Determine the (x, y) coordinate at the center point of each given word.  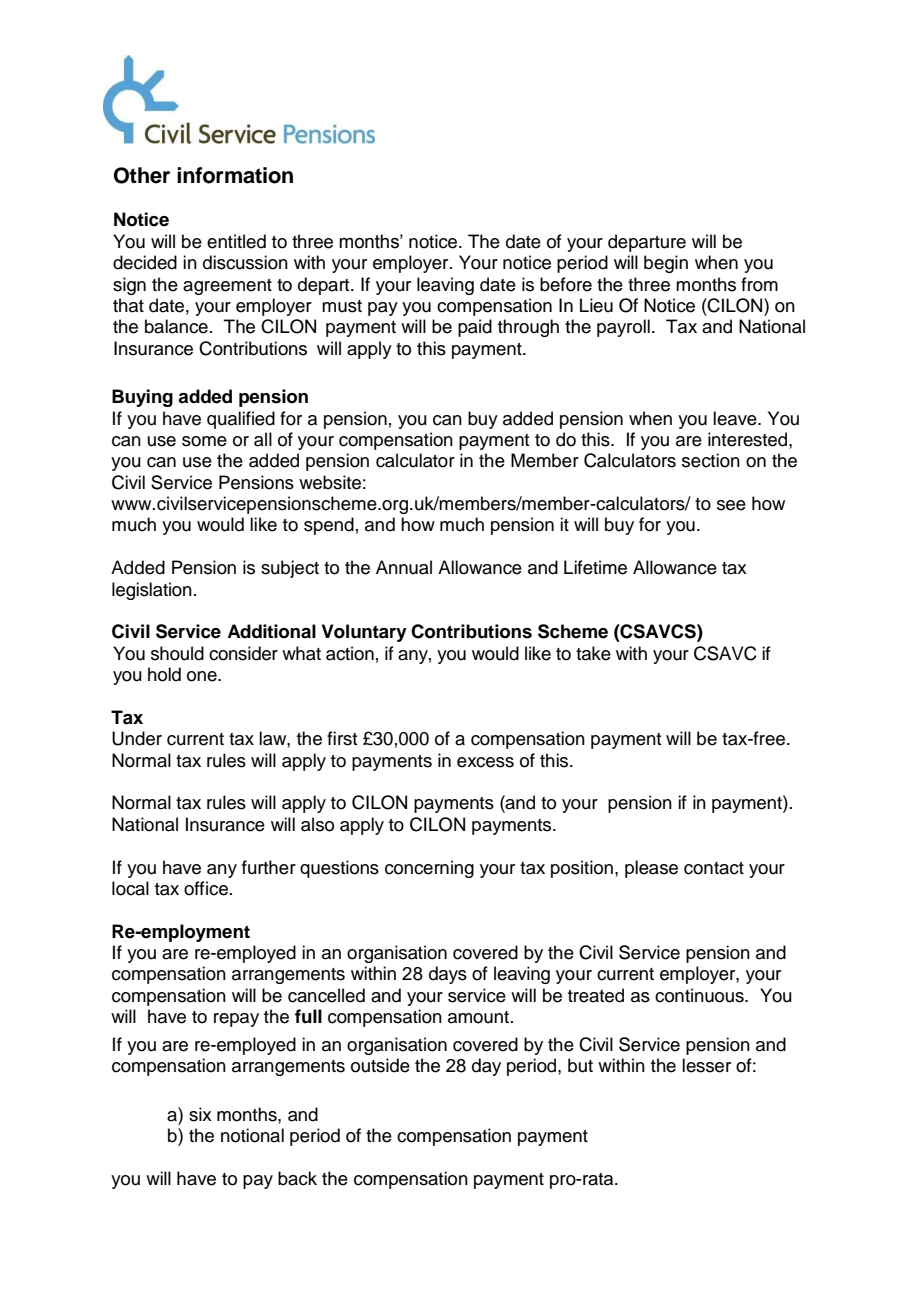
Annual (404, 567)
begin (666, 264)
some (204, 441)
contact (714, 868)
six (200, 1114)
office (207, 888)
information (235, 175)
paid (475, 328)
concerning (429, 869)
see (731, 505)
